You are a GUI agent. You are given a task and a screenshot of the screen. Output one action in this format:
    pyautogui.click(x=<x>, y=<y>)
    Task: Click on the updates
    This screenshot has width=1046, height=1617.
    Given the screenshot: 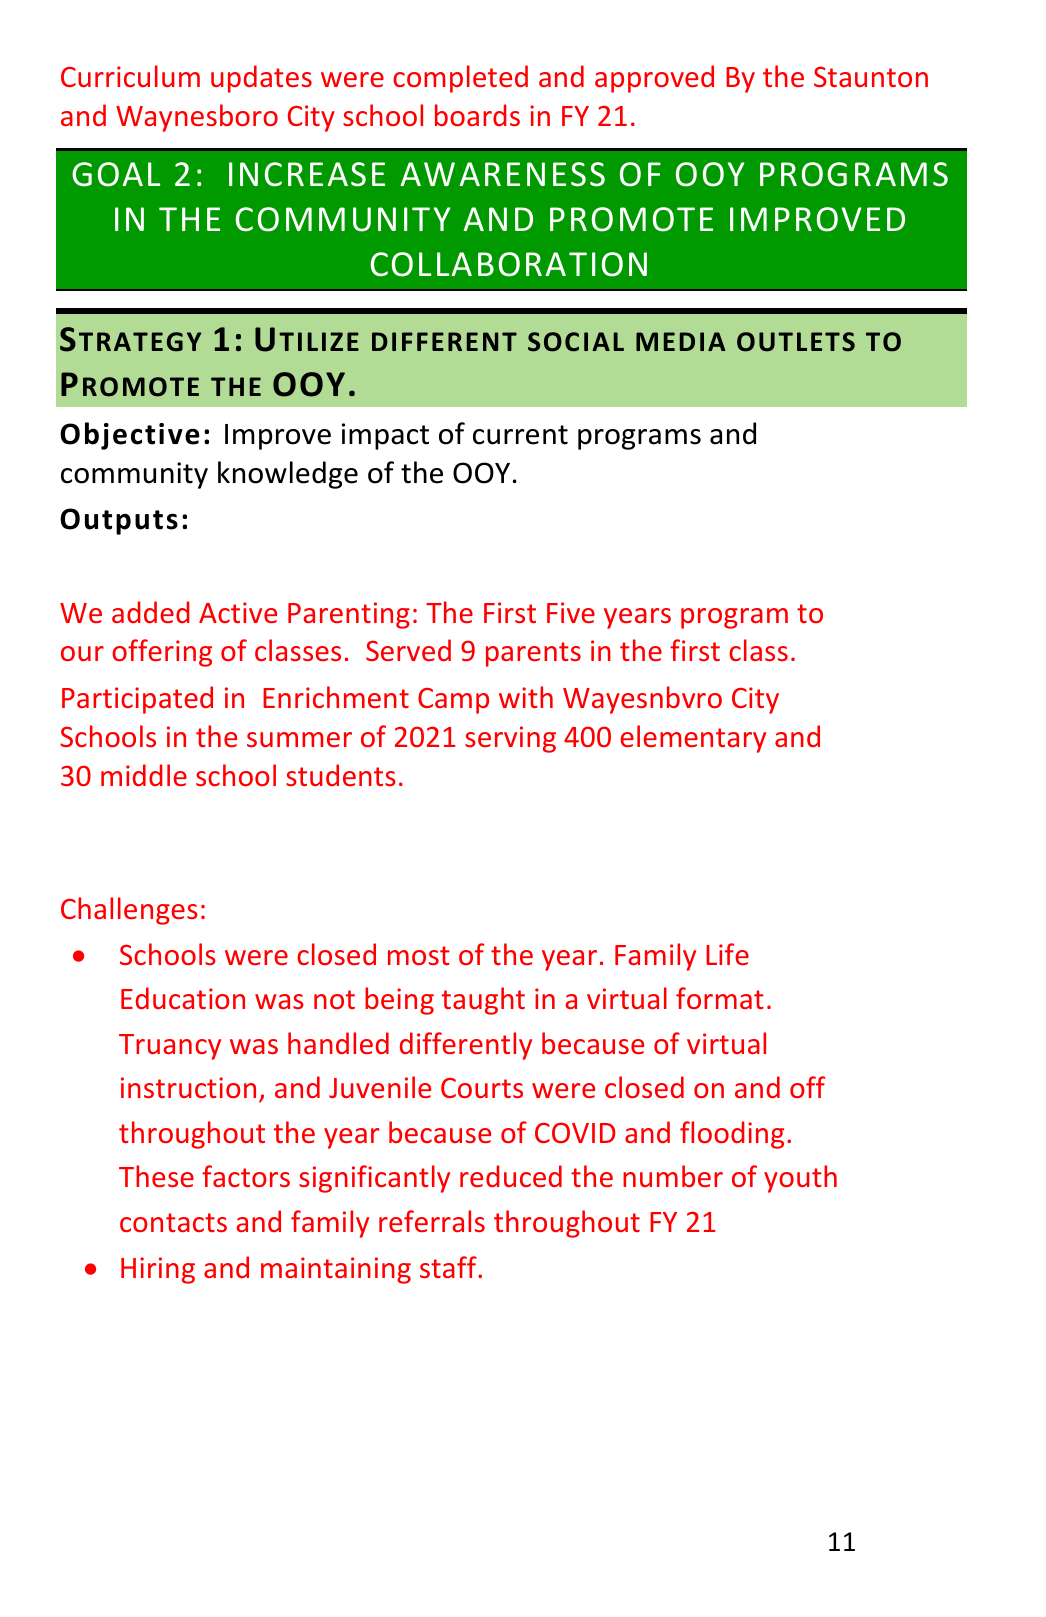 What is the action you would take?
    pyautogui.click(x=261, y=79)
